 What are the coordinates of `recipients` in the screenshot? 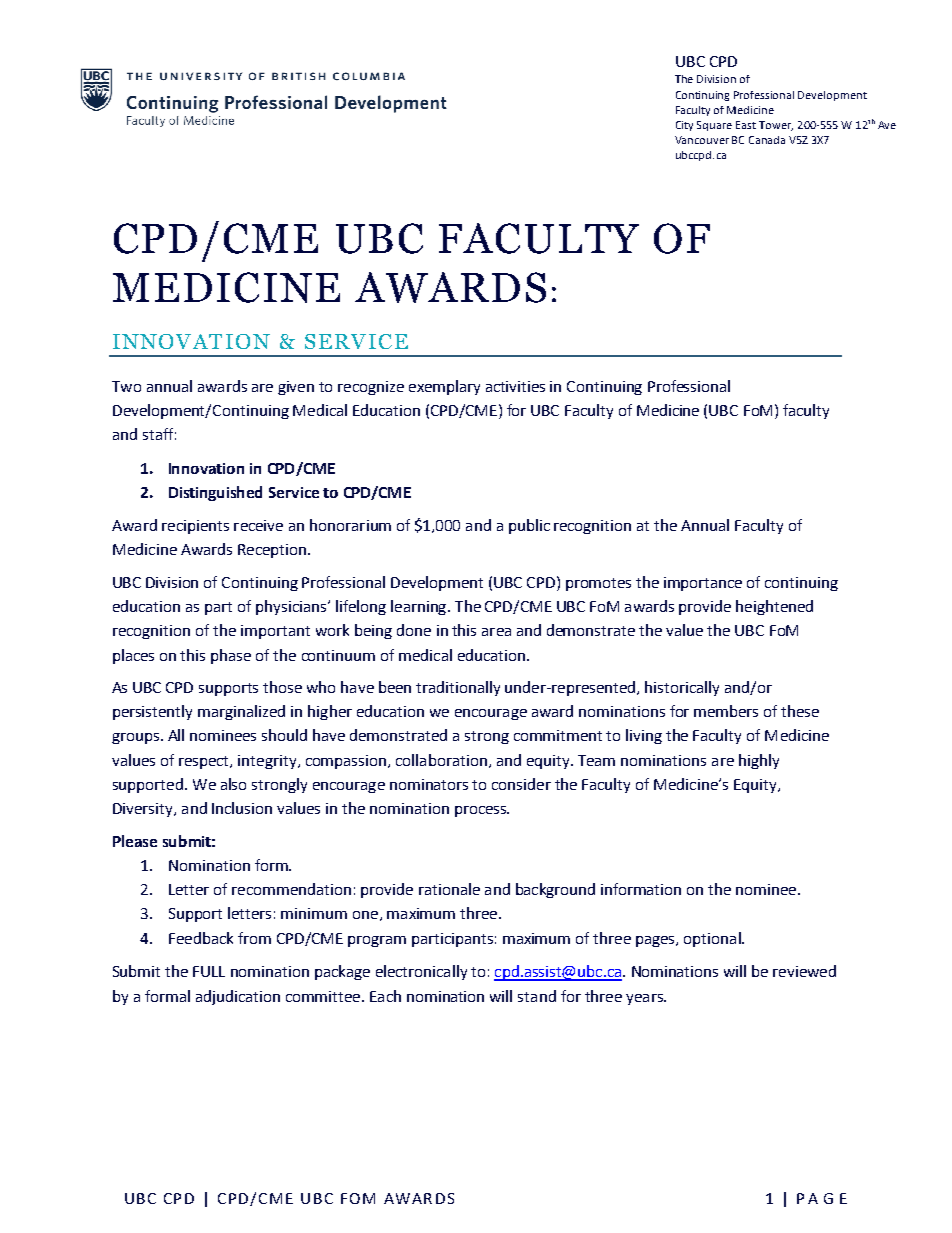 It's located at (195, 527).
